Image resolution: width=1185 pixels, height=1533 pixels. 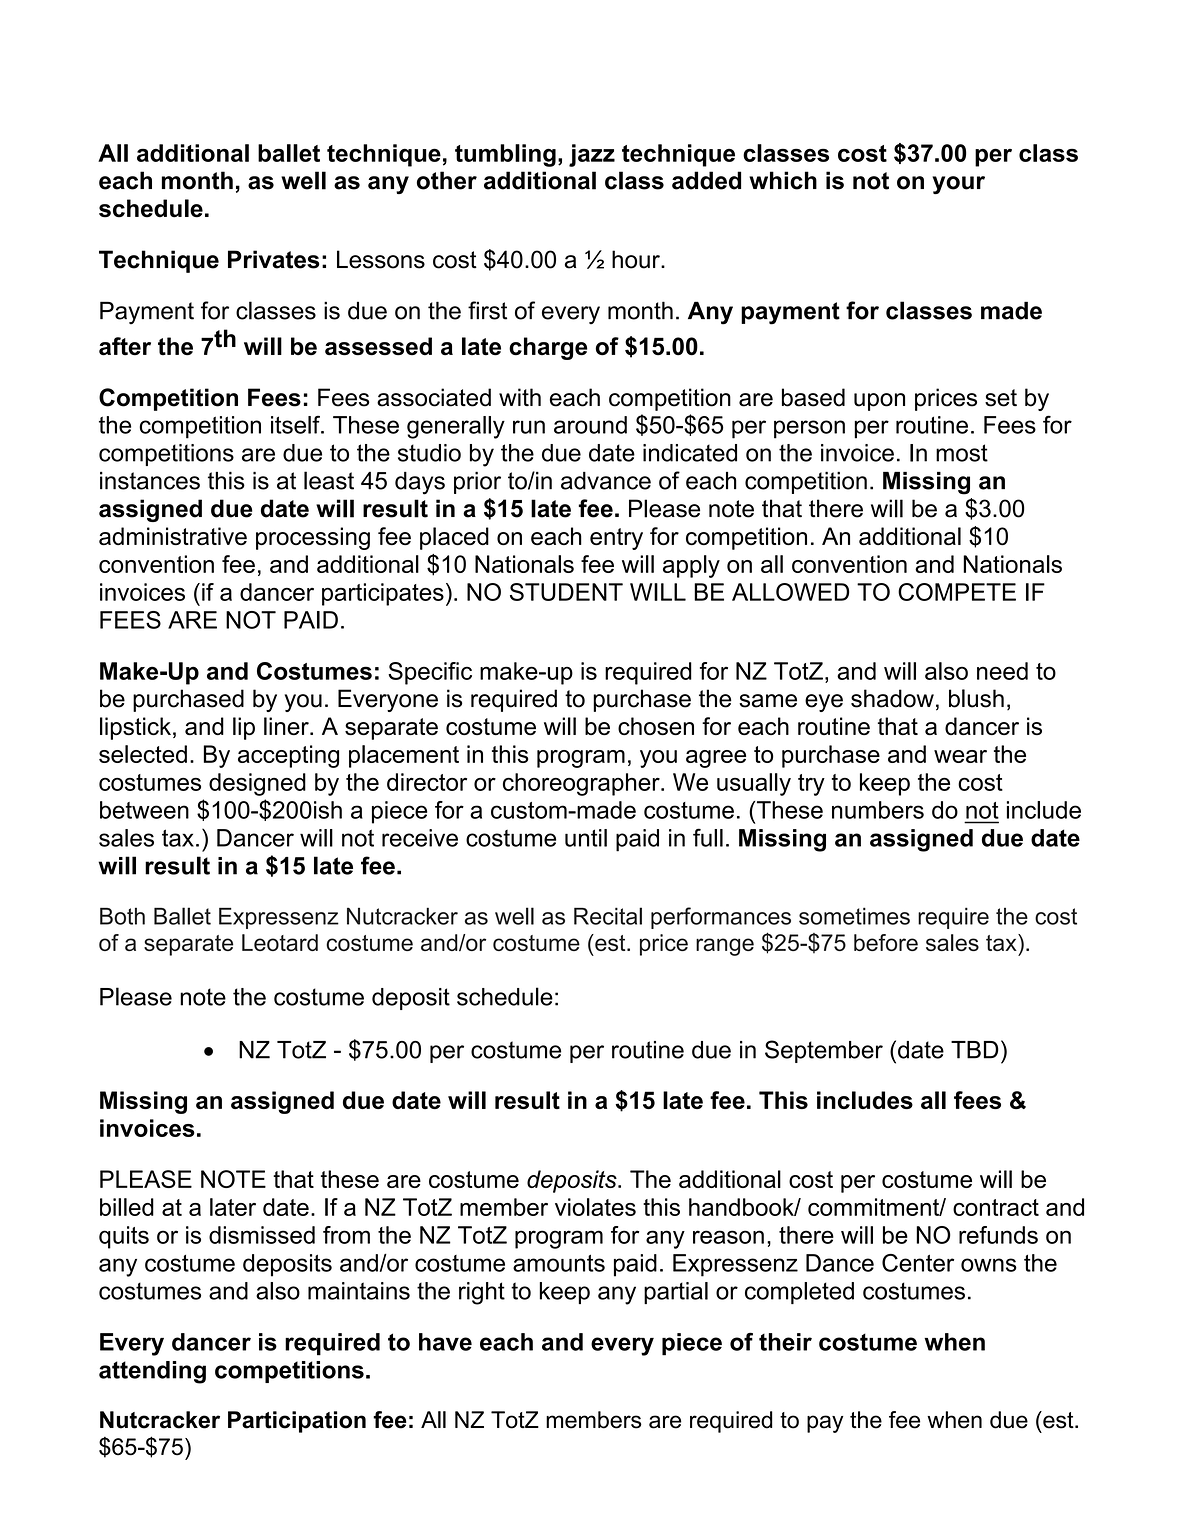 I want to click on sometimes, so click(x=854, y=916).
